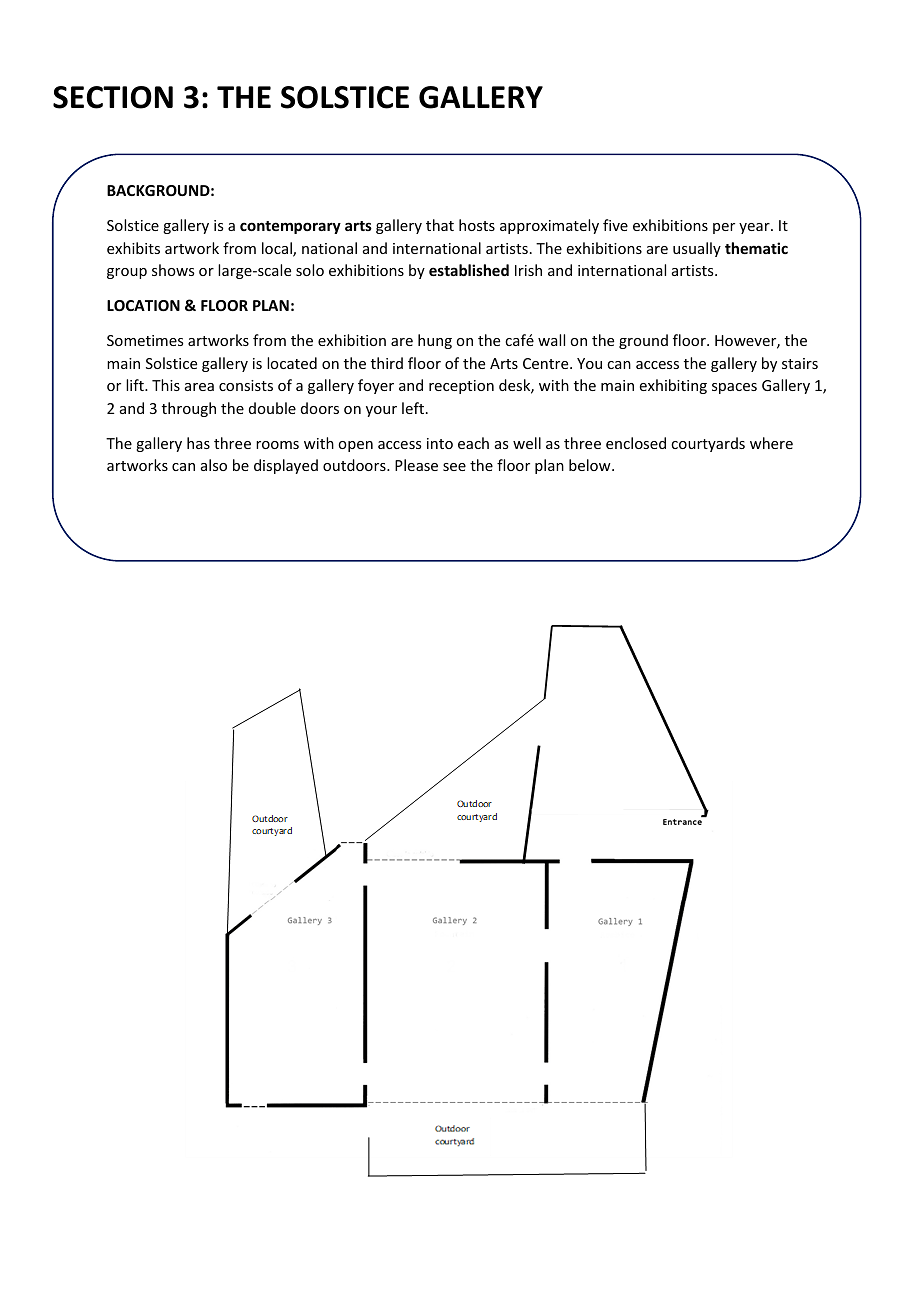 The height and width of the document is (1308, 924). What do you see at coordinates (477, 225) in the document?
I see `hosts` at bounding box center [477, 225].
